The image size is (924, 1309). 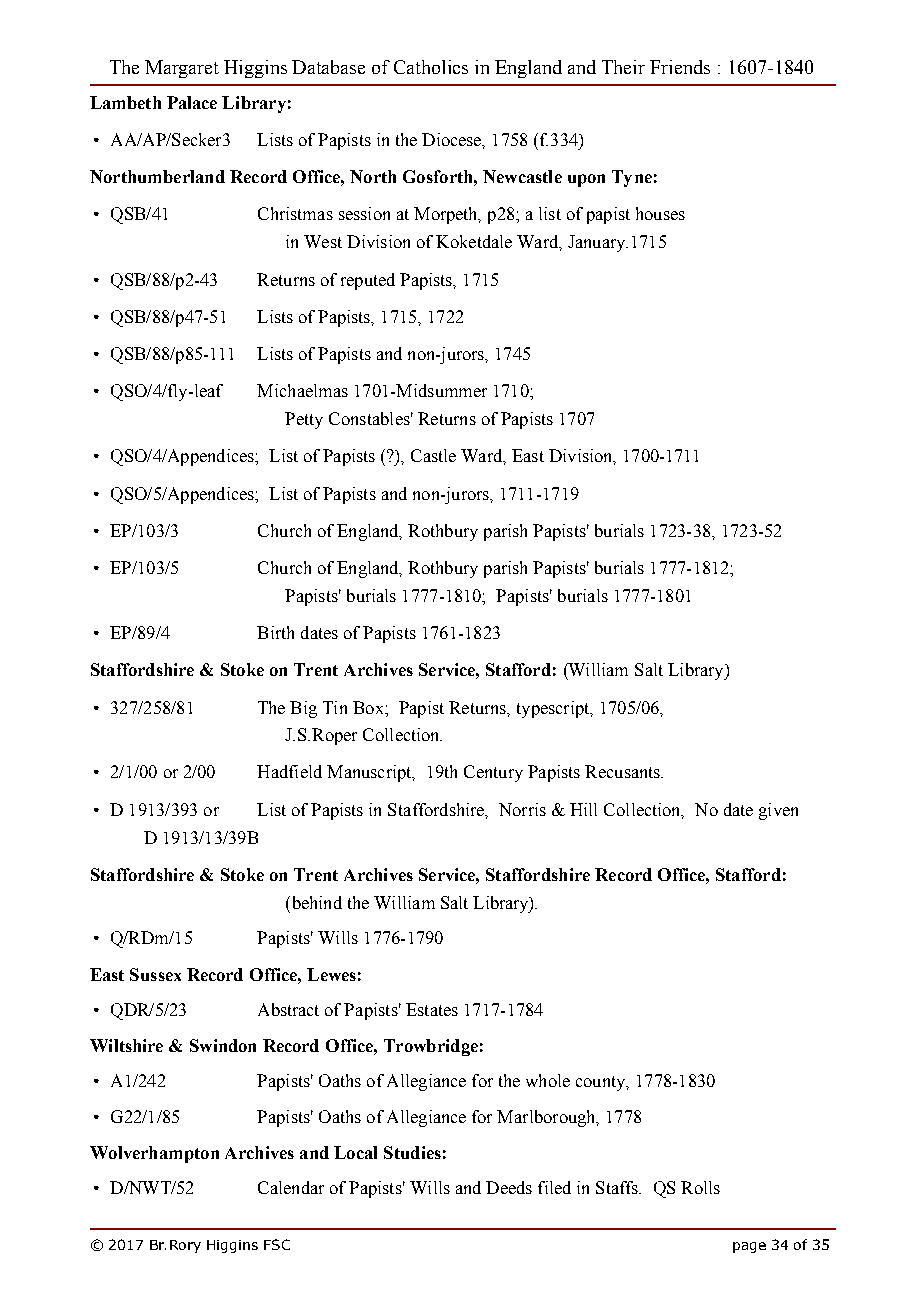 What do you see at coordinates (154, 1154) in the document?
I see `Wolverhampton` at bounding box center [154, 1154].
